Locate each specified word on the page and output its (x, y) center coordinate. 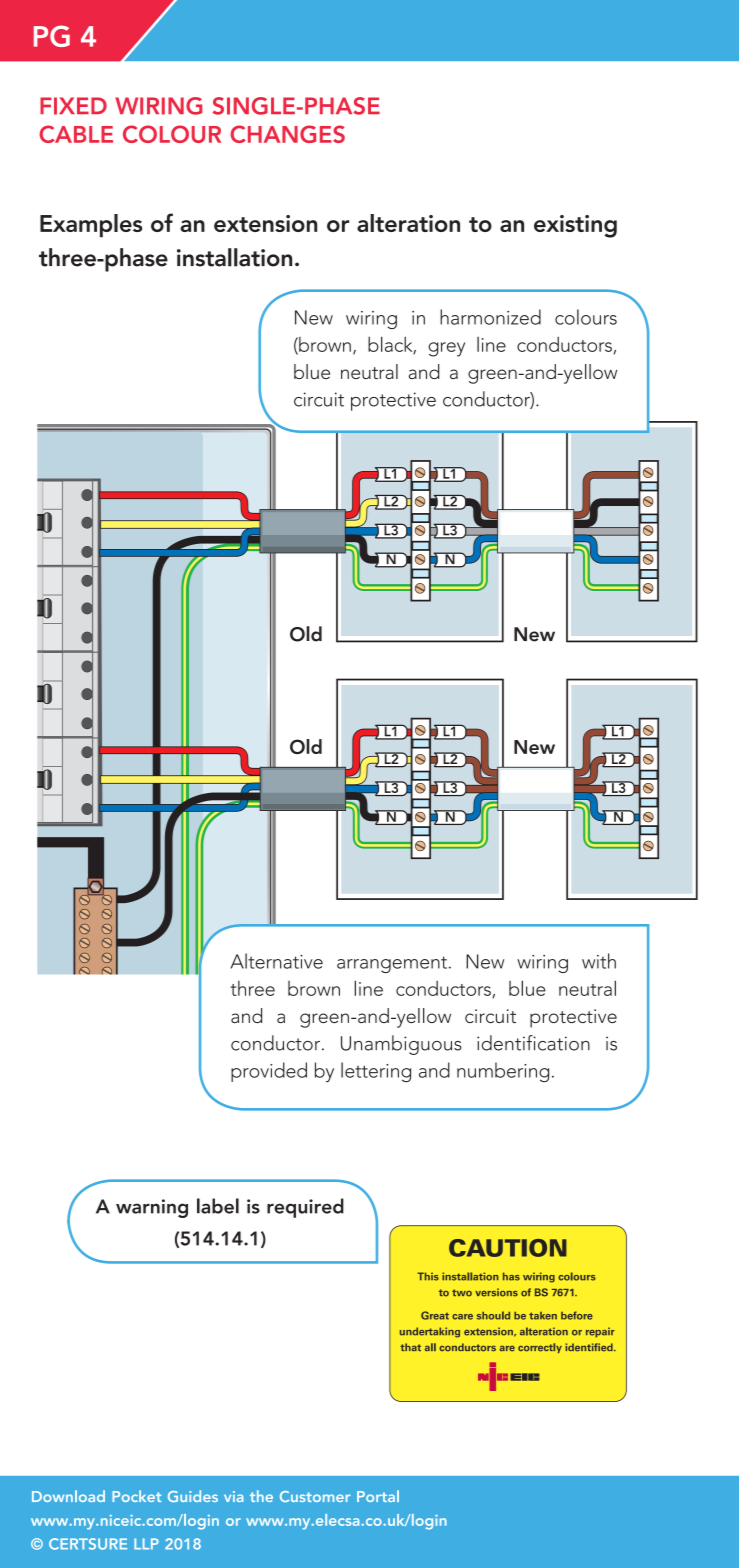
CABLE (76, 134)
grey (446, 349)
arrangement (392, 964)
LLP (146, 1544)
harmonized (490, 317)
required (305, 1208)
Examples (91, 226)
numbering (503, 1072)
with (599, 961)
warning (152, 1208)
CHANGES (287, 134)
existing (575, 226)
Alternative (277, 961)
